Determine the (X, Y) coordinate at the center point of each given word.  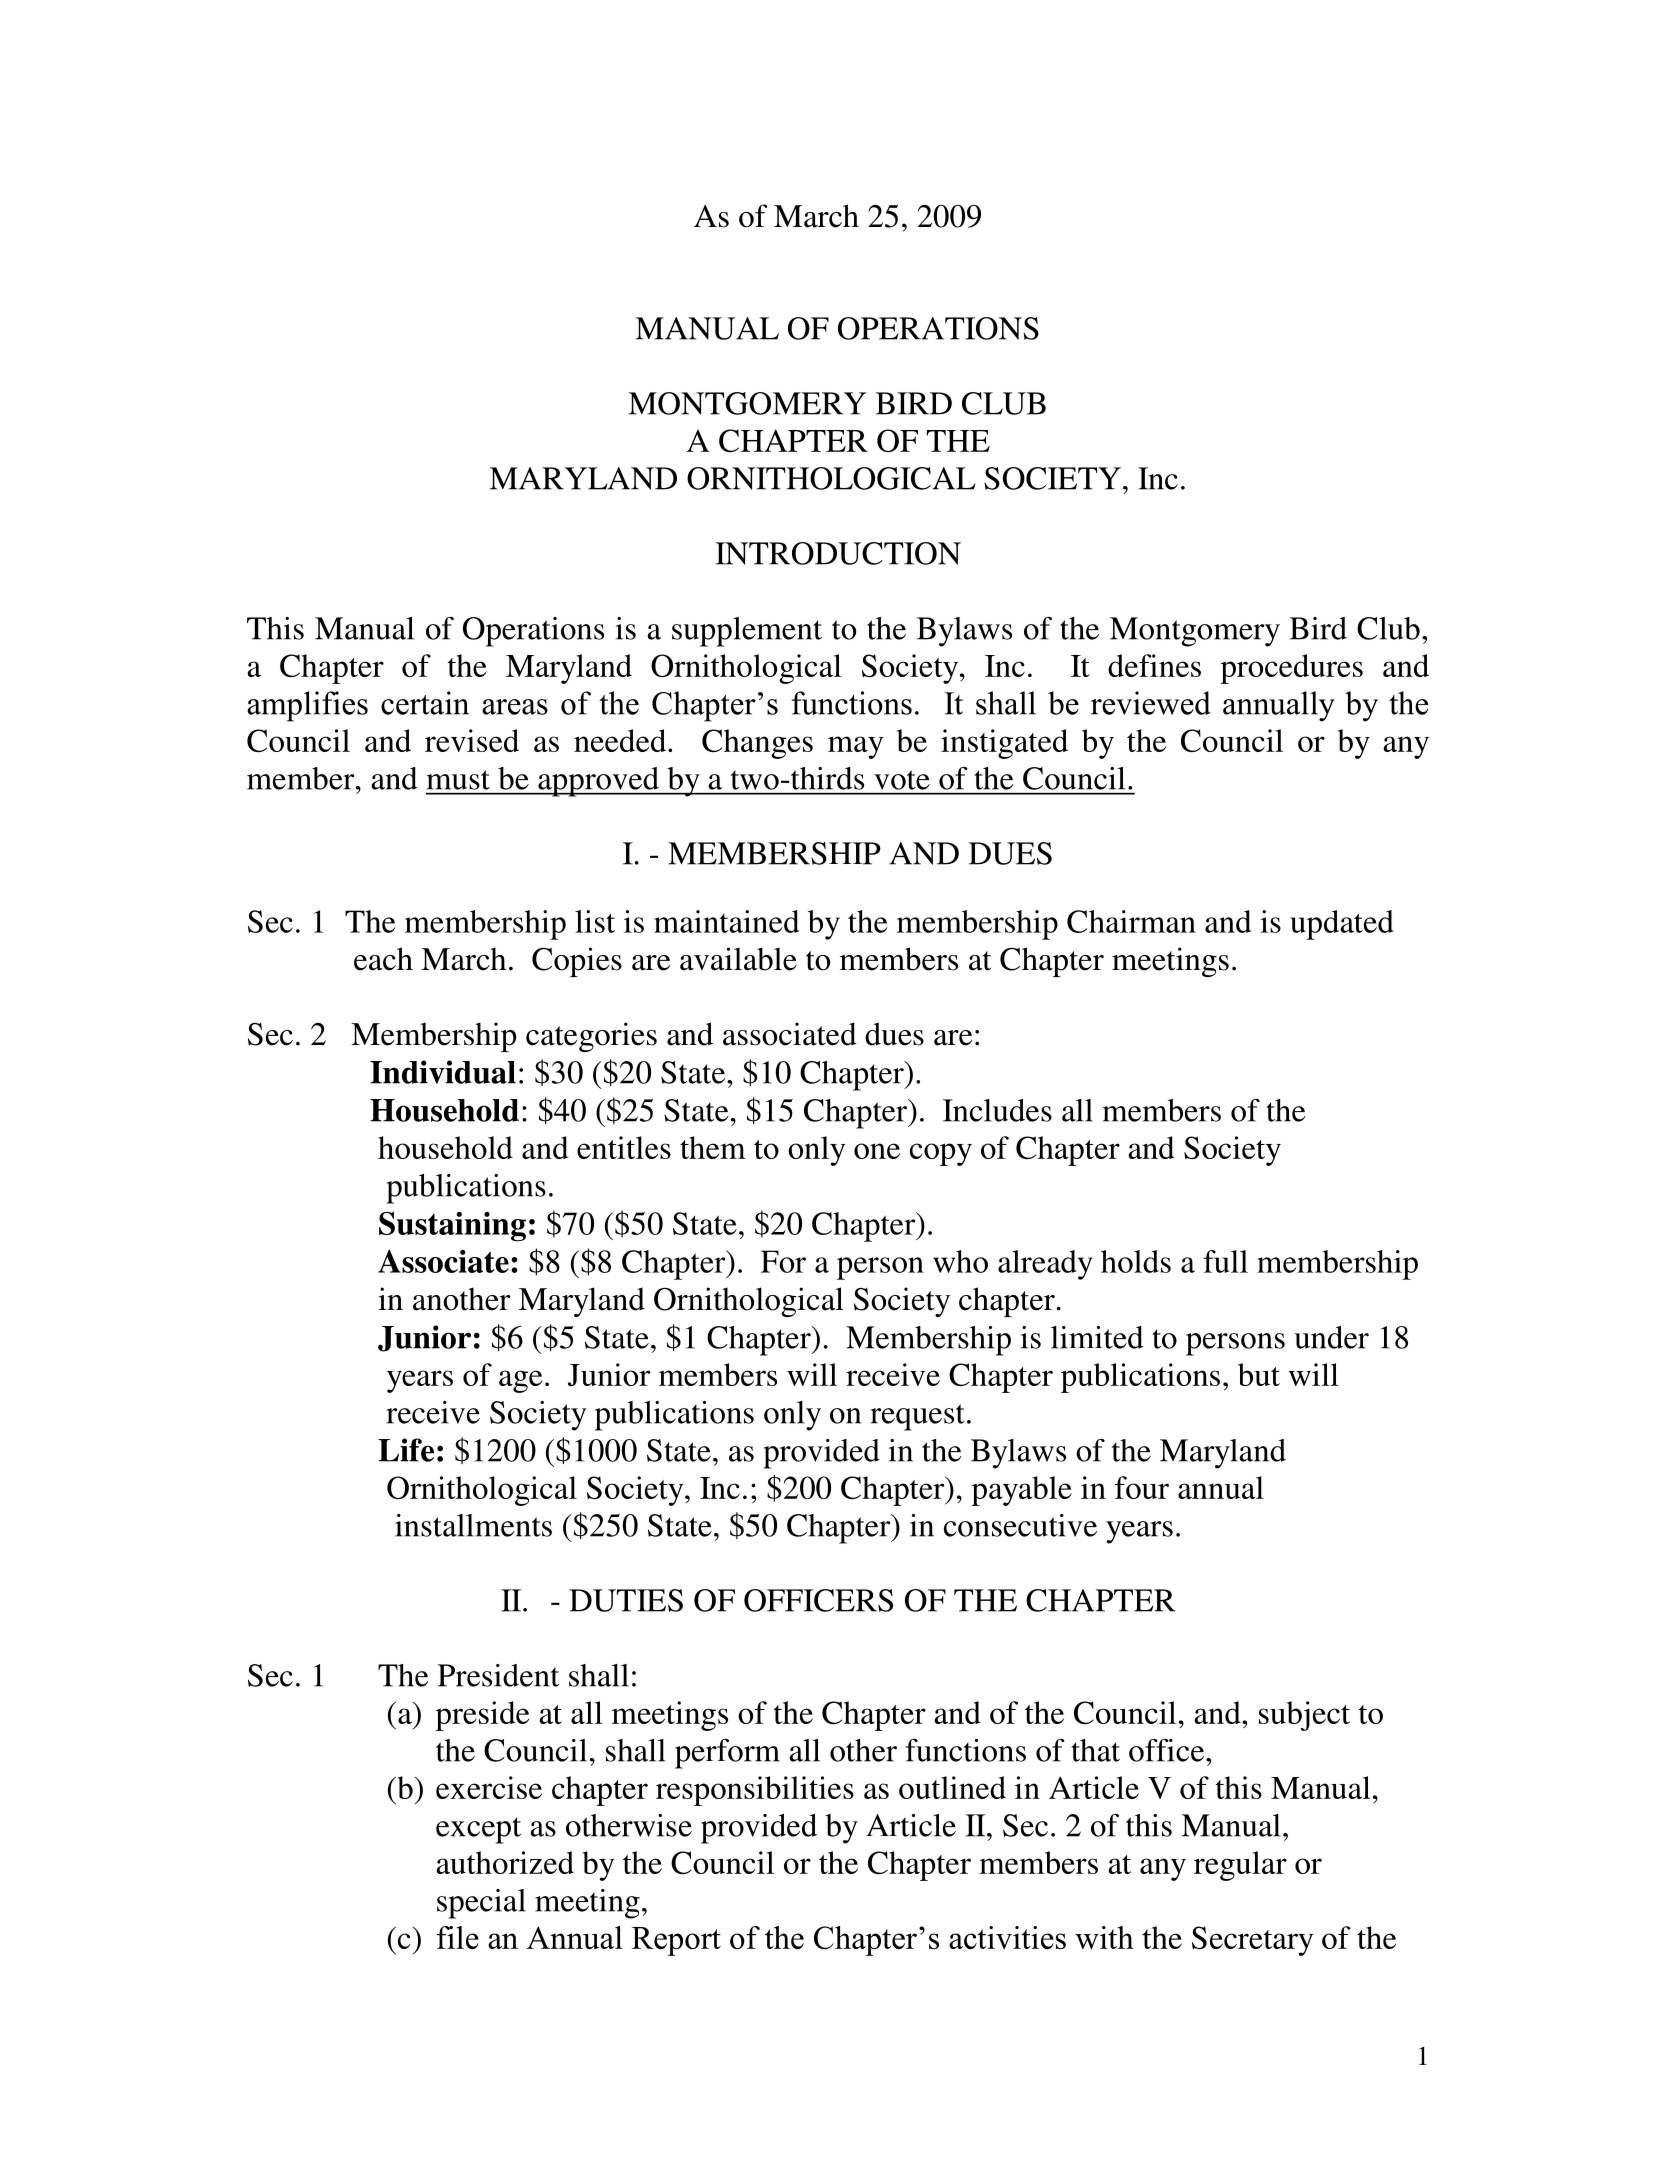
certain (425, 703)
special (481, 1904)
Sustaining (452, 1226)
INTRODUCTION (838, 553)
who (960, 1261)
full (1225, 1261)
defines (1154, 665)
